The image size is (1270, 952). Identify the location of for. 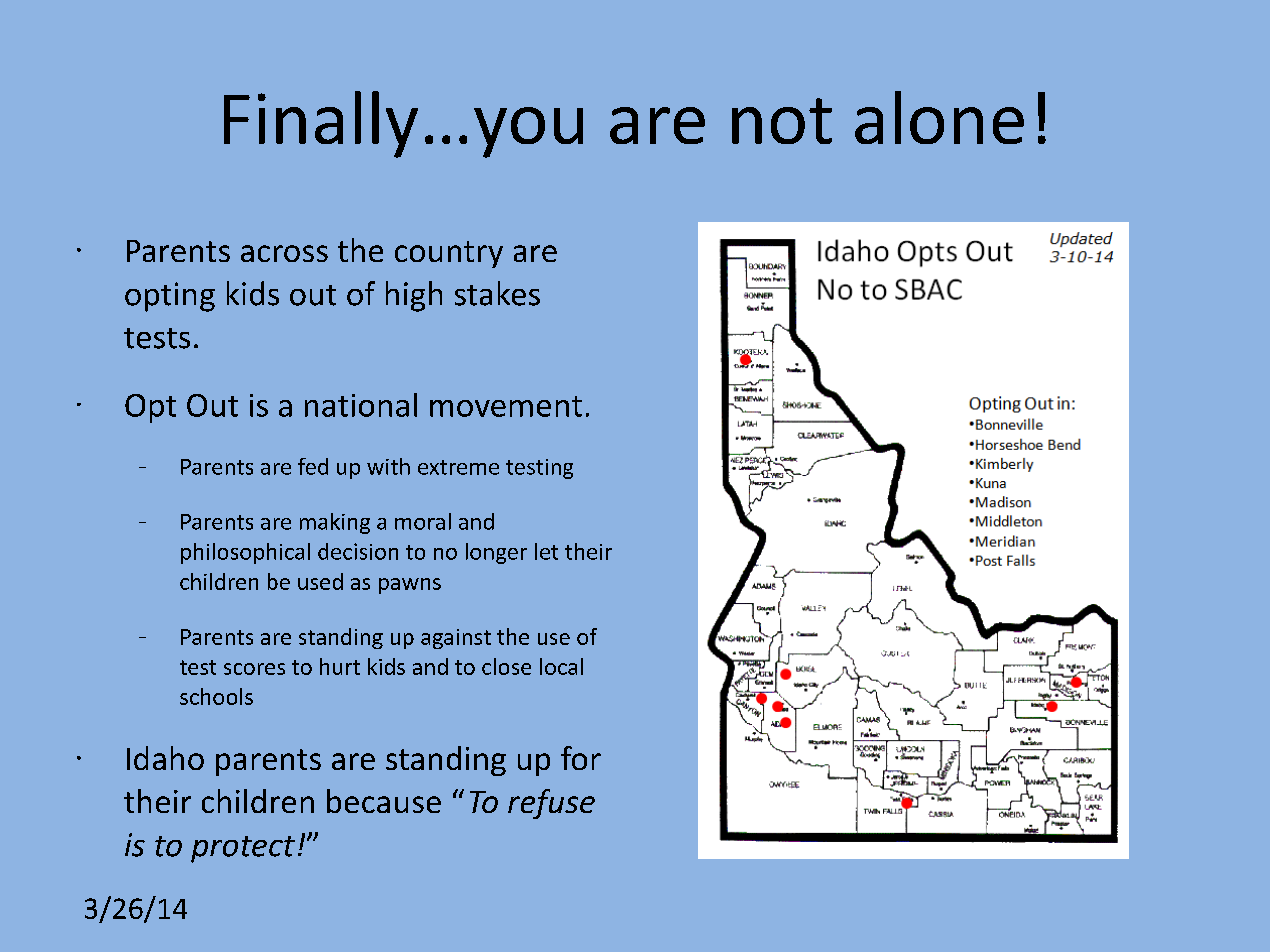
(581, 758).
